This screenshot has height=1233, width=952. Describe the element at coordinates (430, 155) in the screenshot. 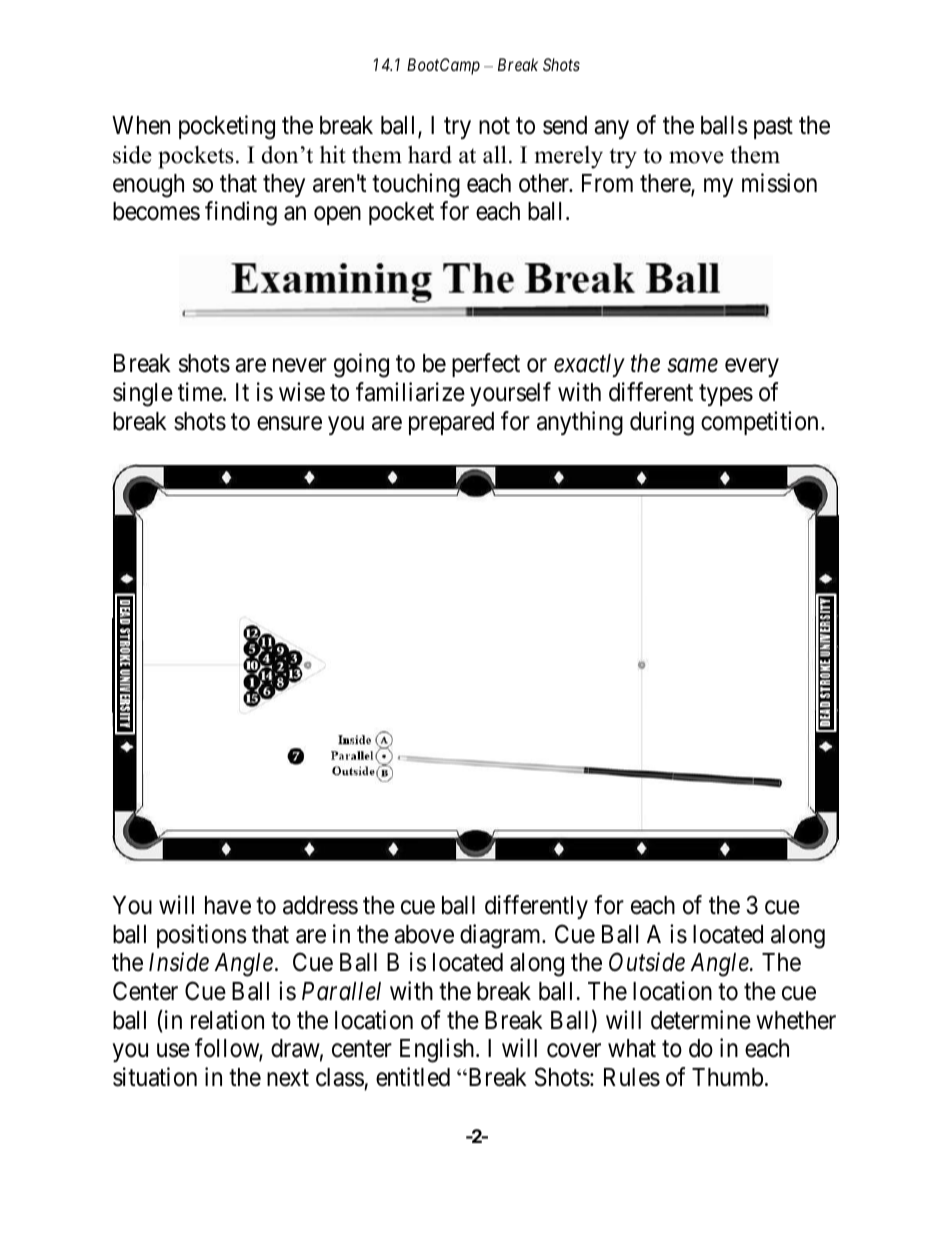

I see `hard` at that location.
